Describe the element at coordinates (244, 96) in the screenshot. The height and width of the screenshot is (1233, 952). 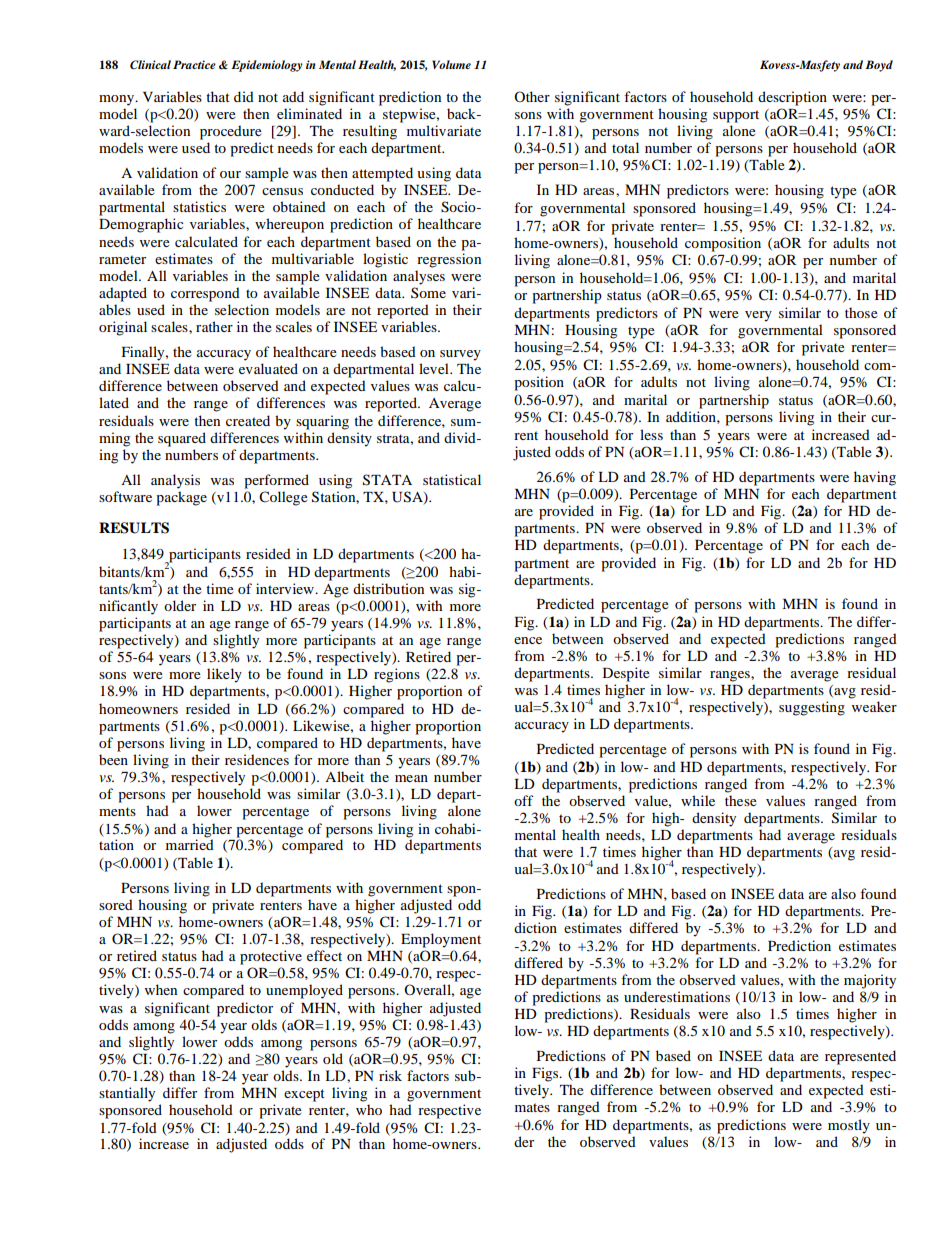
I see `did` at that location.
